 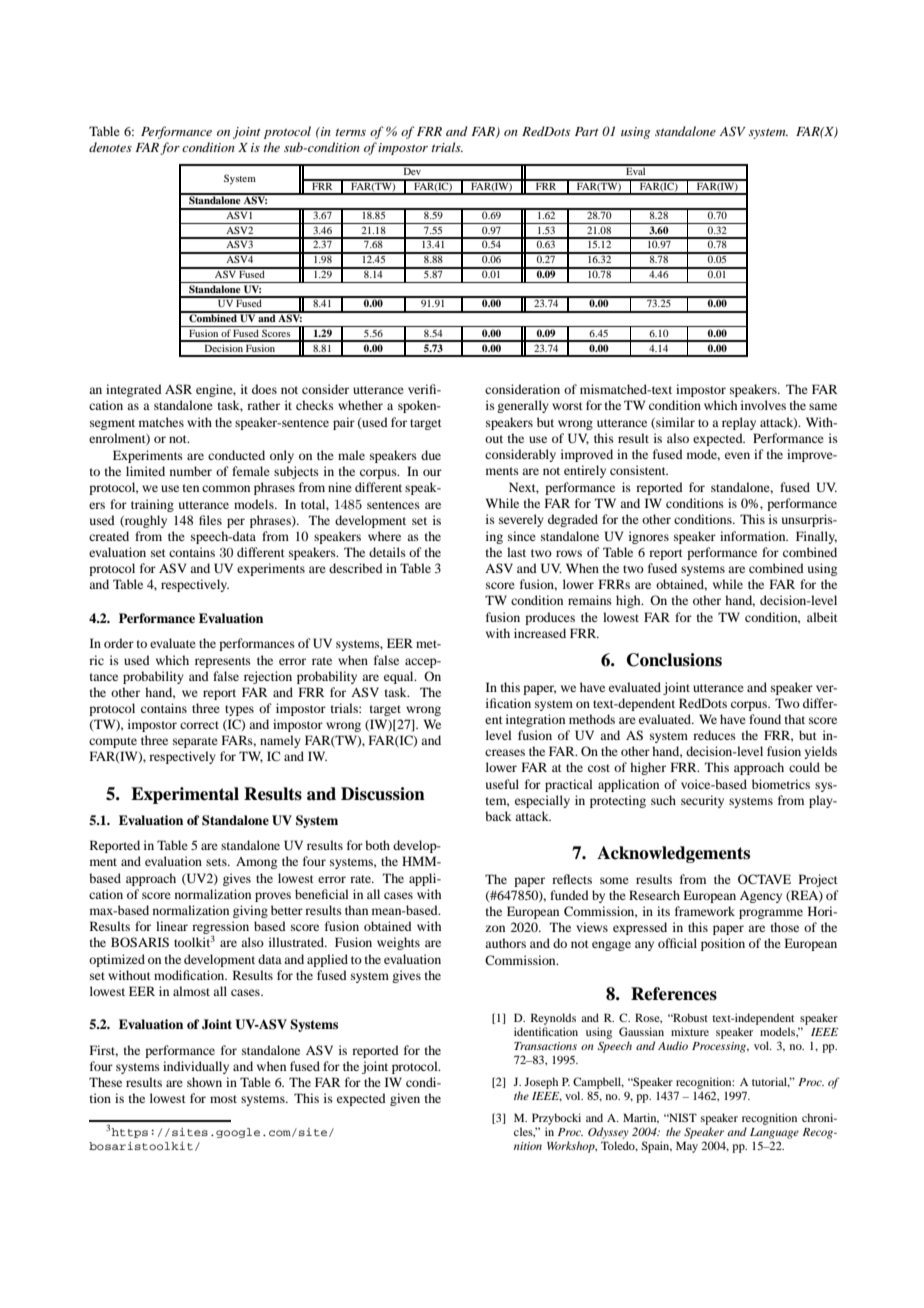 What do you see at coordinates (210, 520) in the screenshot?
I see `files` at bounding box center [210, 520].
